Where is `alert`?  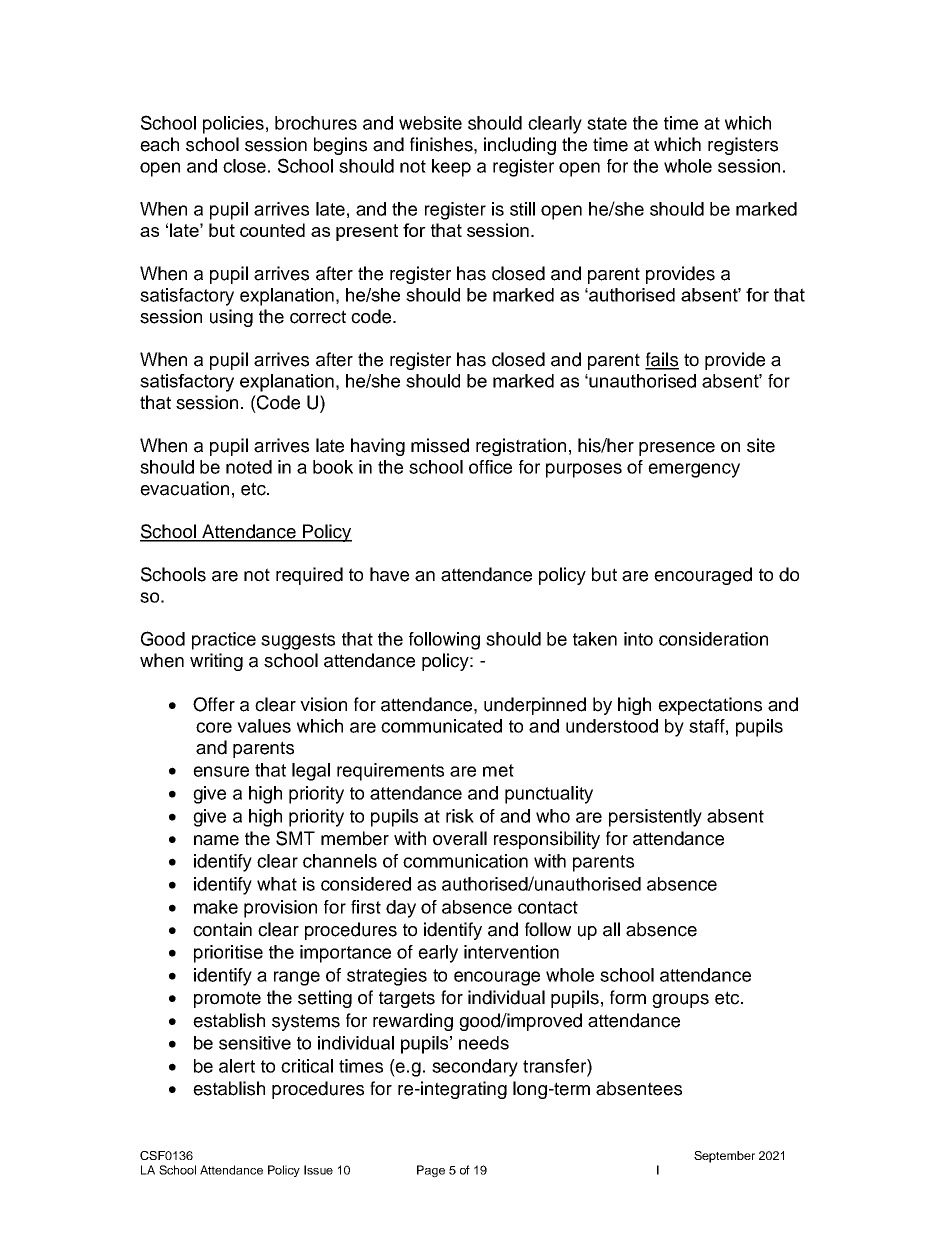 alert is located at coordinates (237, 1066).
